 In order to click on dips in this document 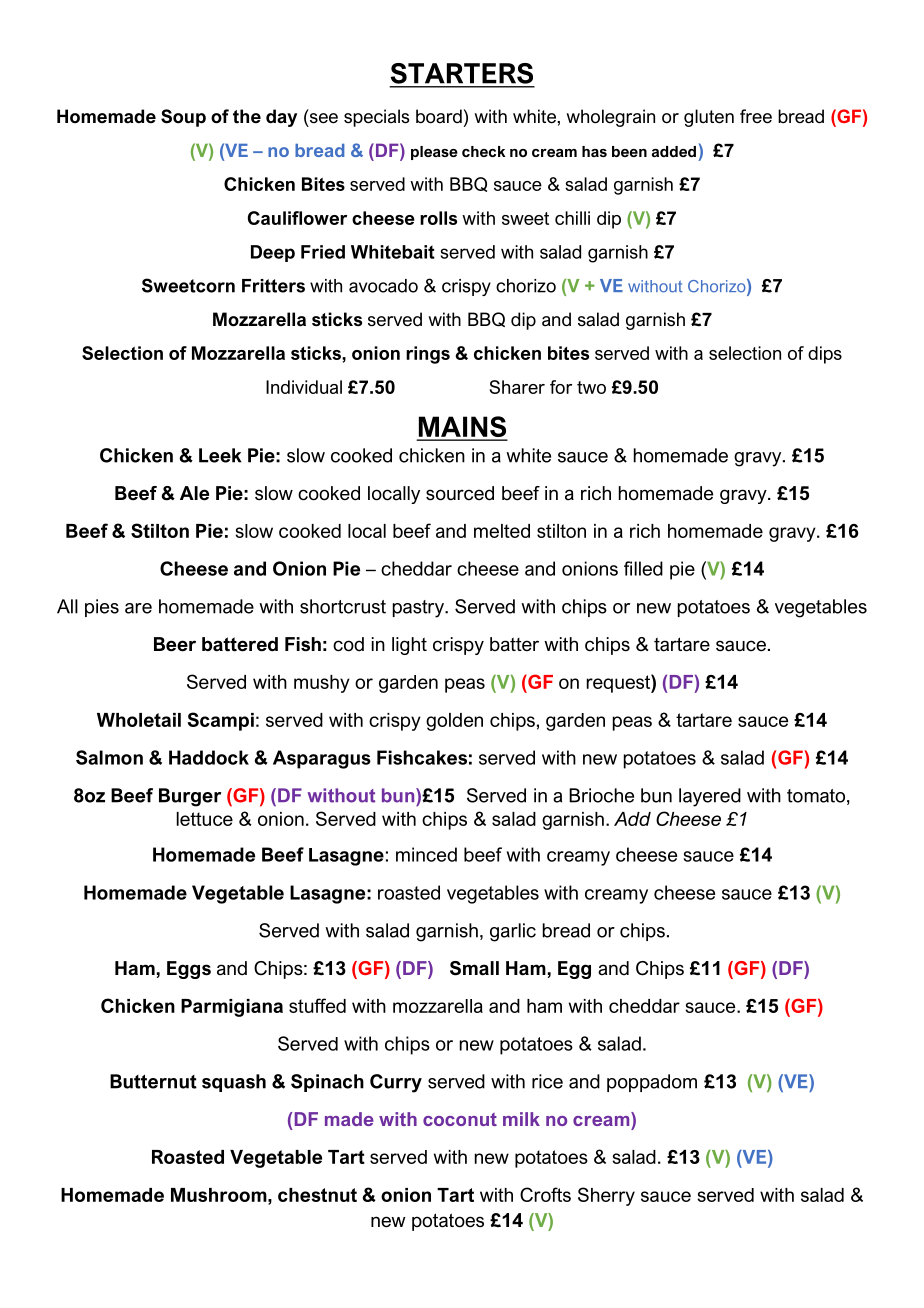, I will do `click(825, 355)`.
